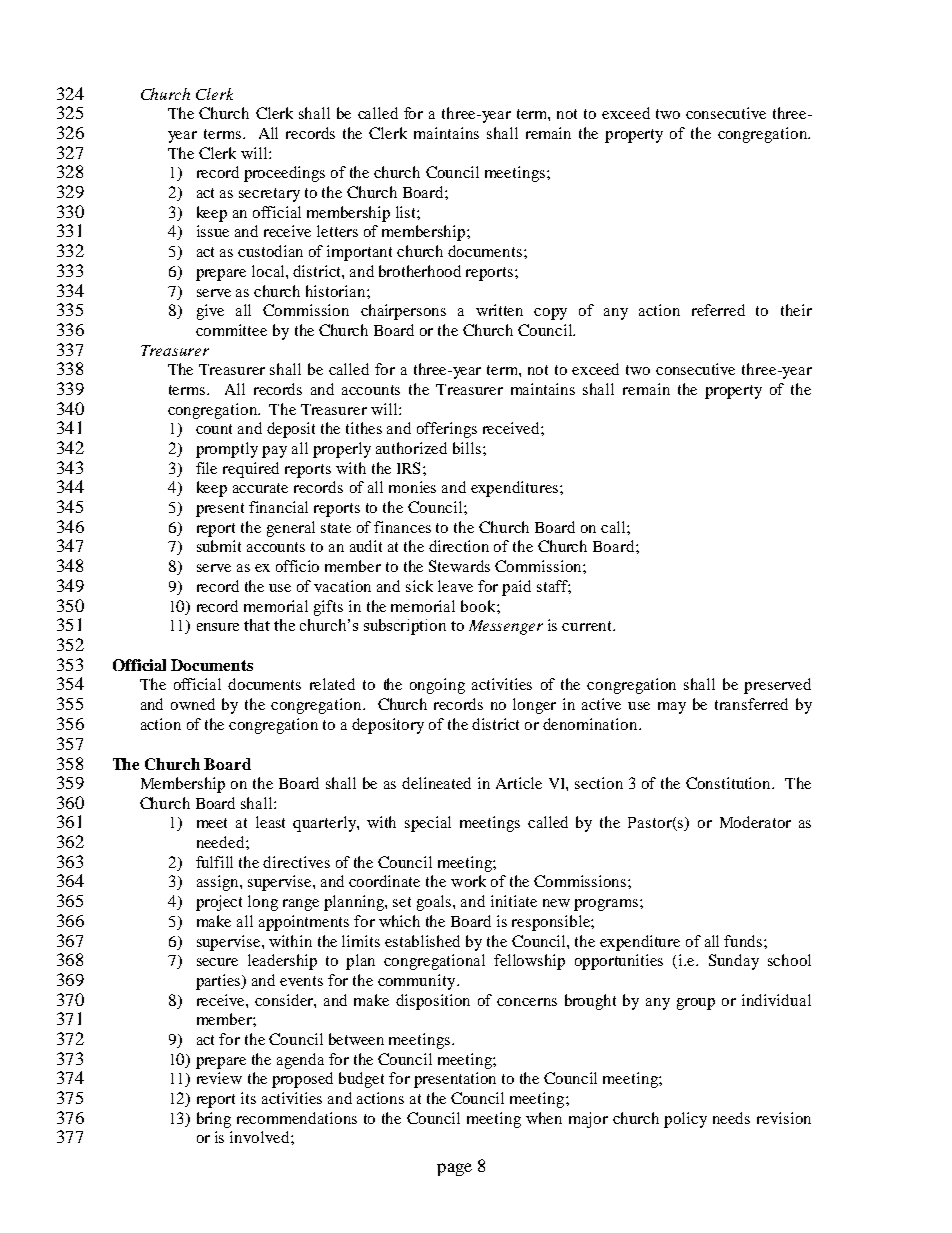 This document has width=952, height=1233. What do you see at coordinates (459, 546) in the document?
I see `direction` at bounding box center [459, 546].
